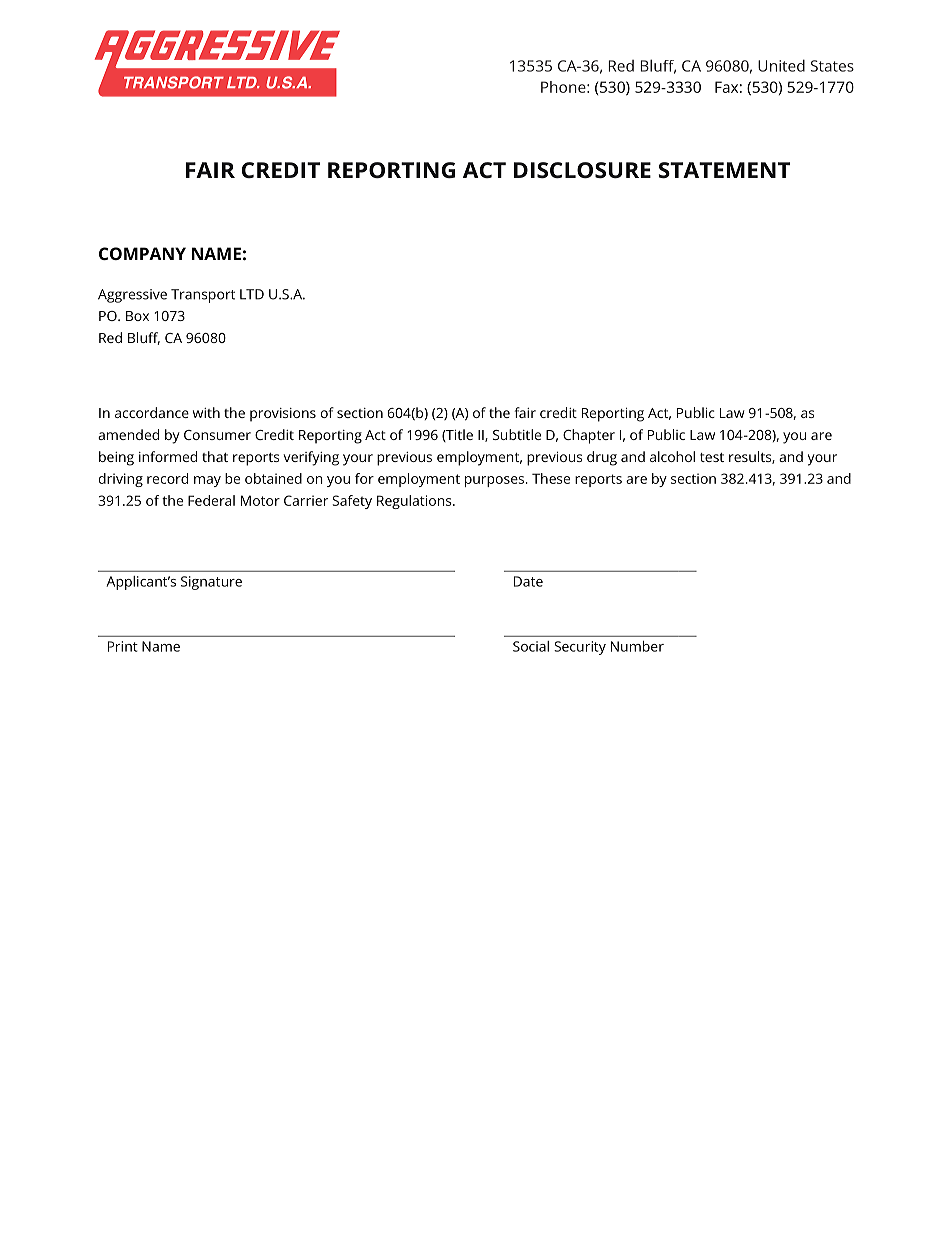 The width and height of the page is (952, 1233). Describe the element at coordinates (724, 170) in the page. I see `STATEMENT` at that location.
